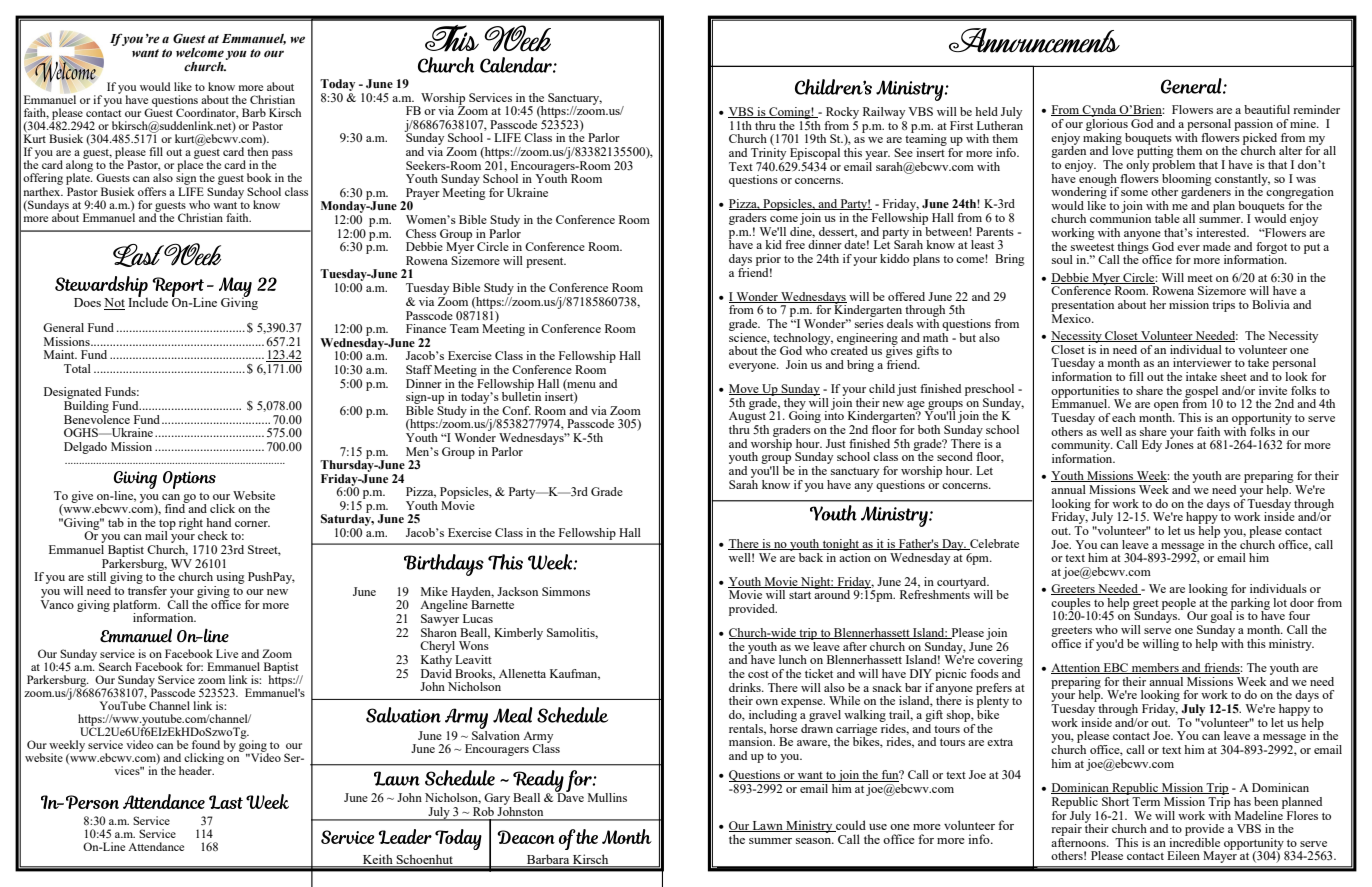 The width and height of the image is (1372, 887). Describe the element at coordinates (191, 166) in the image. I see `place` at that location.
